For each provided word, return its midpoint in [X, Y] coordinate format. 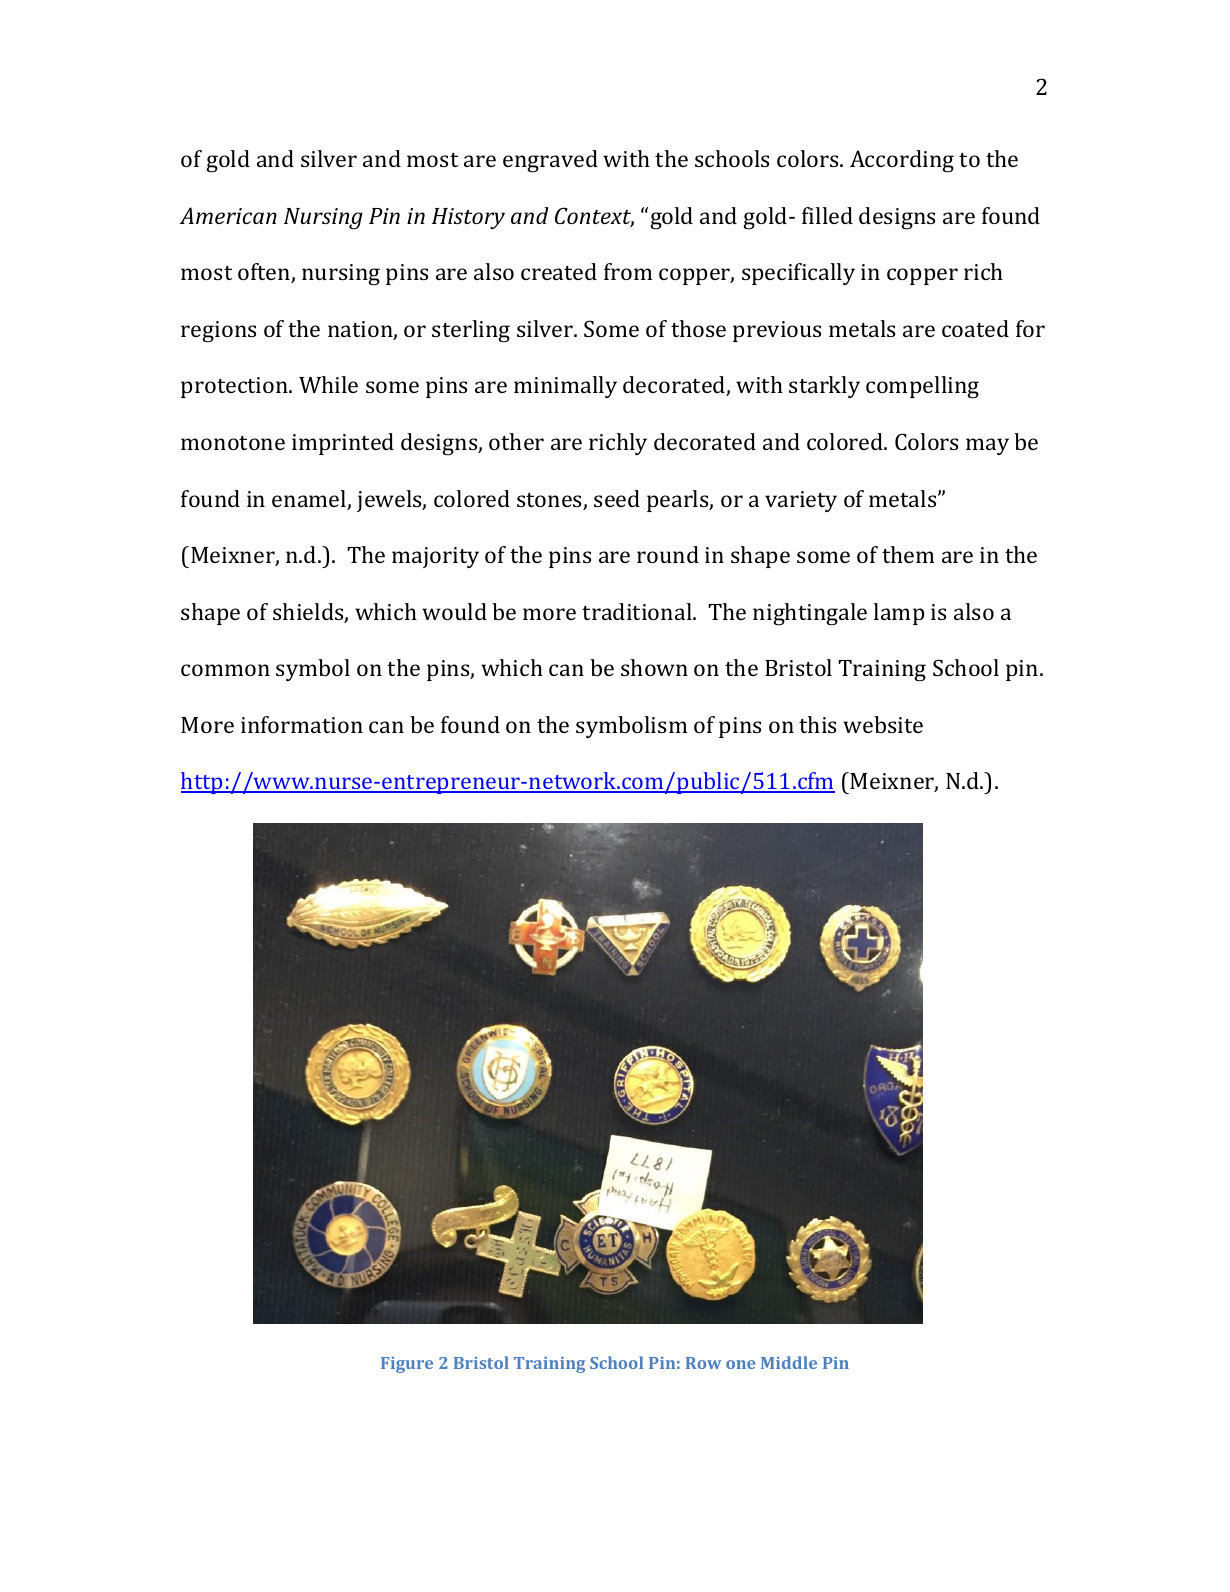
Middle [789, 1362]
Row [703, 1363]
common [225, 670]
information [302, 724]
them [908, 554]
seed [617, 498]
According [902, 161]
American [228, 215]
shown [654, 667]
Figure [407, 1365]
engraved [550, 161]
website [883, 724]
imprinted [343, 444]
